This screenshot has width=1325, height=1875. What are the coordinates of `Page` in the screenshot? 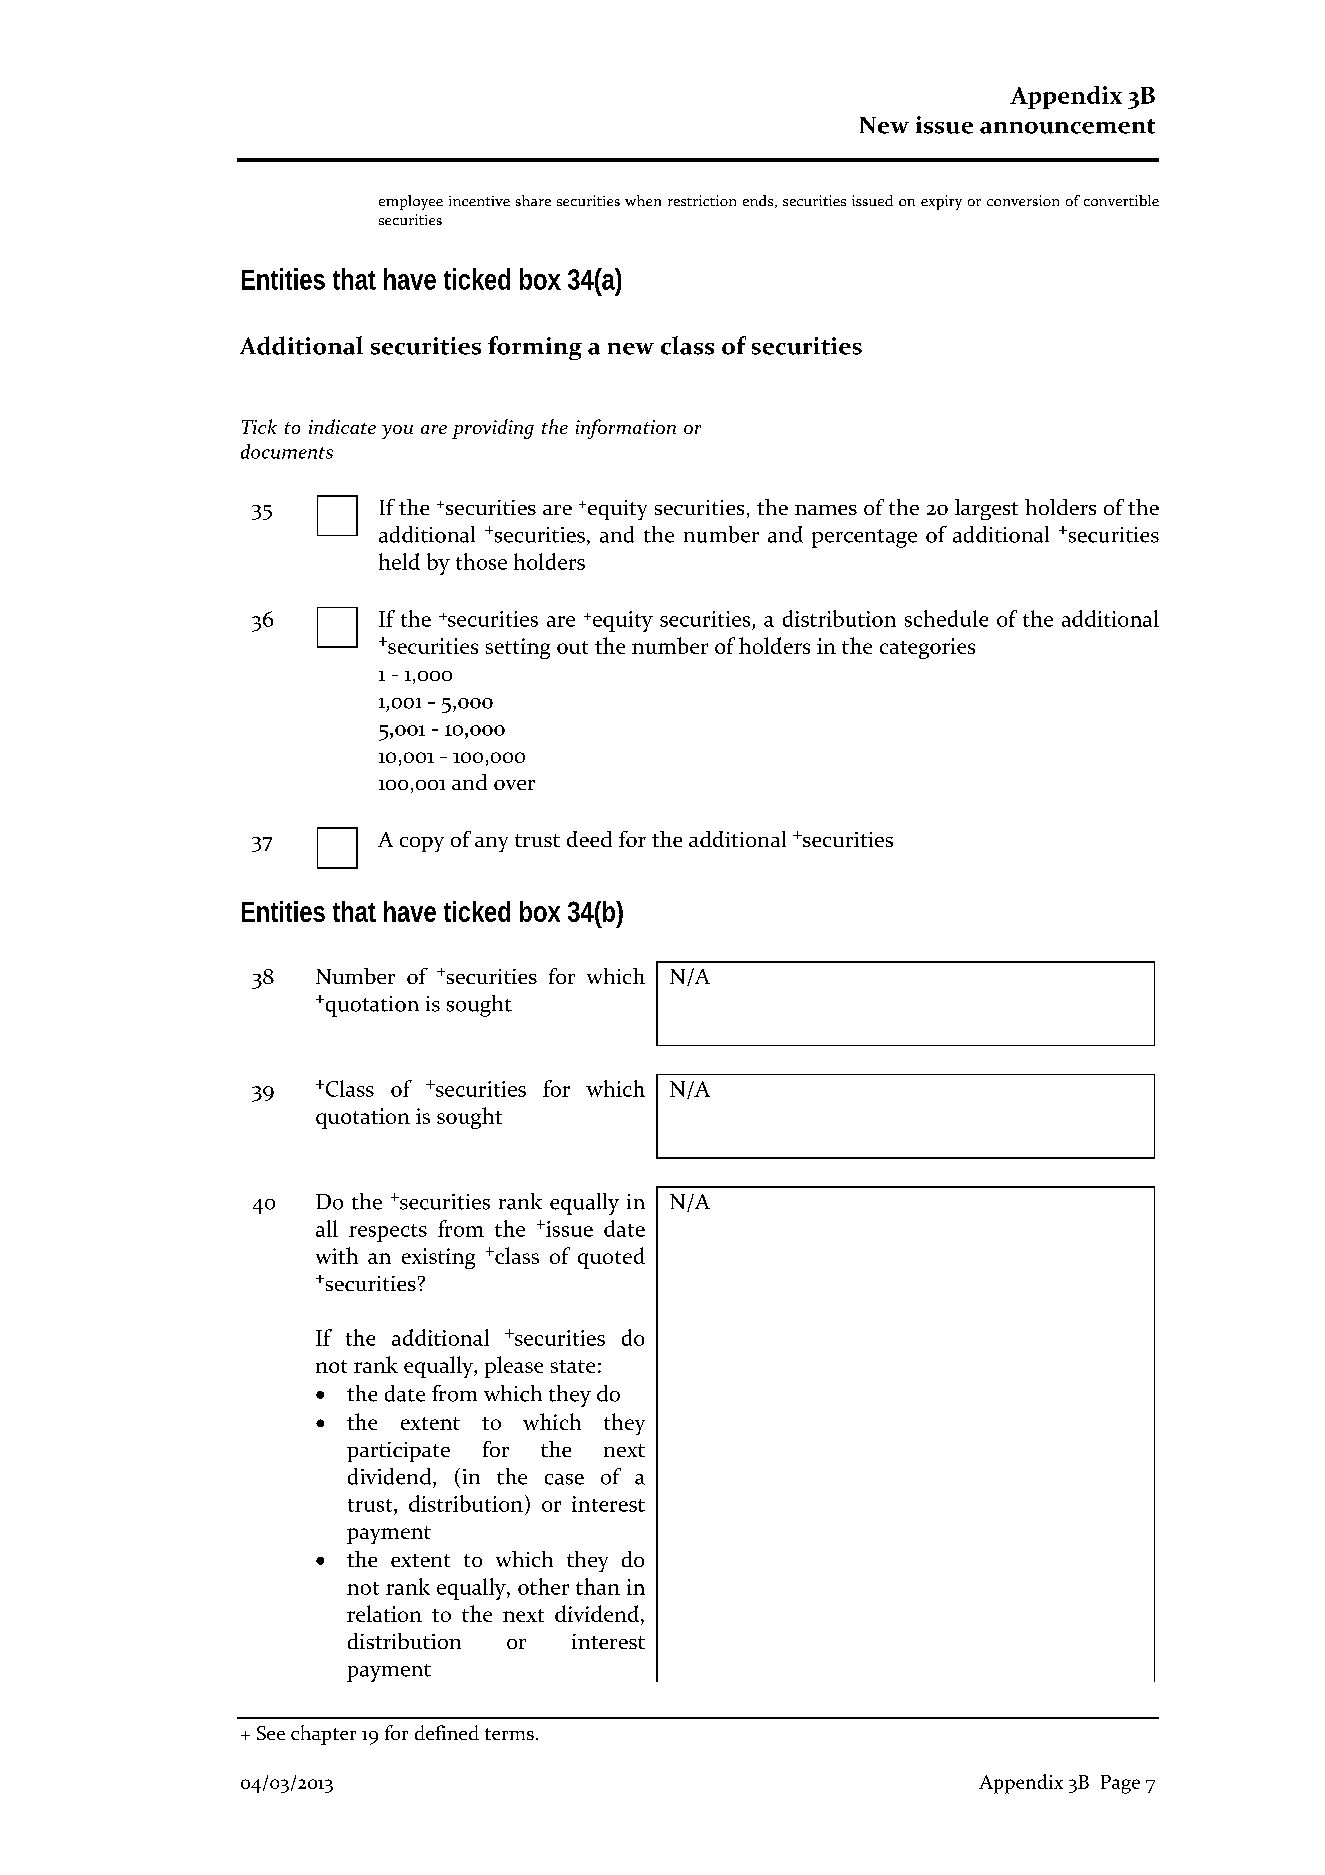 It's located at (1120, 1784).
